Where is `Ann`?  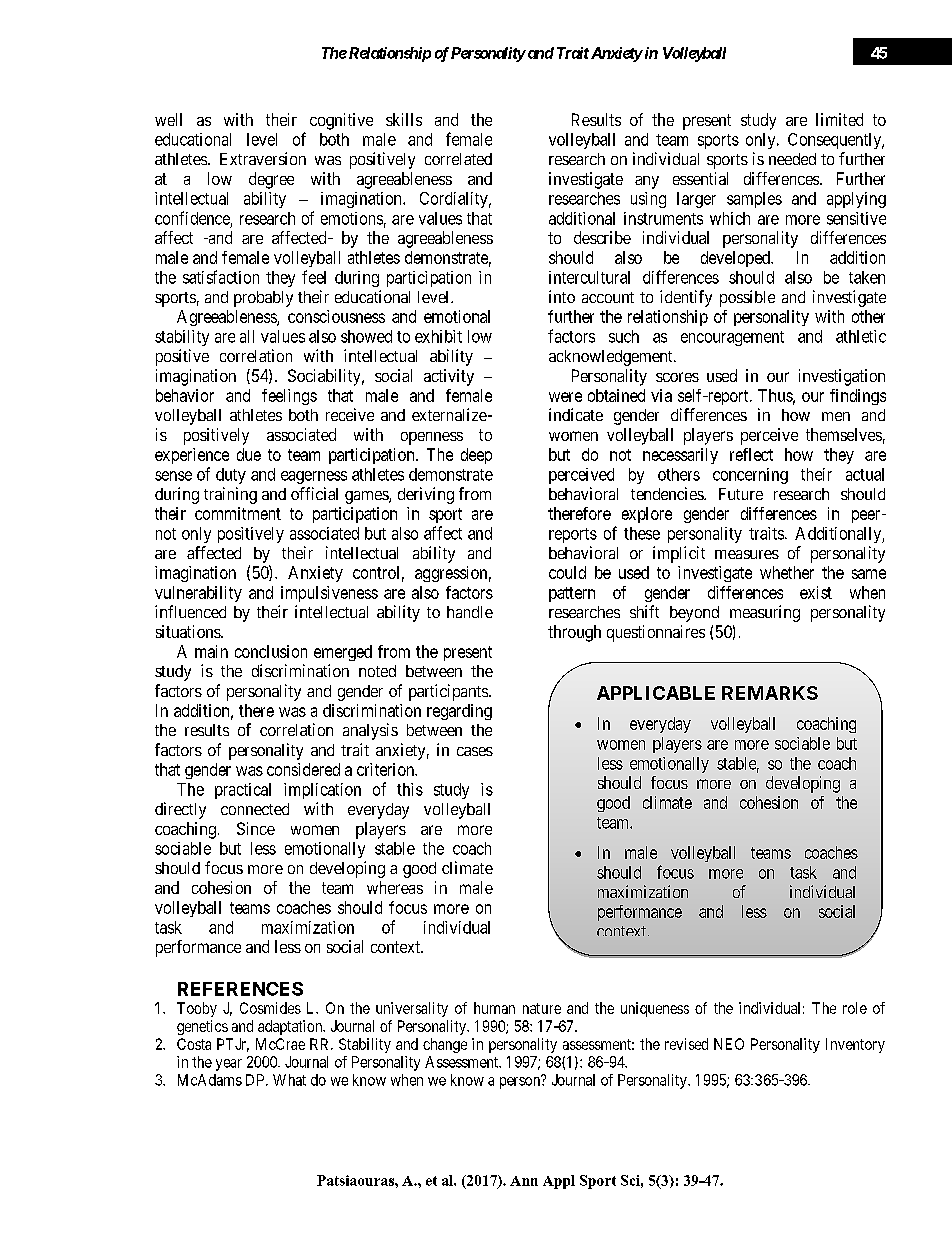 Ann is located at coordinates (524, 1181).
